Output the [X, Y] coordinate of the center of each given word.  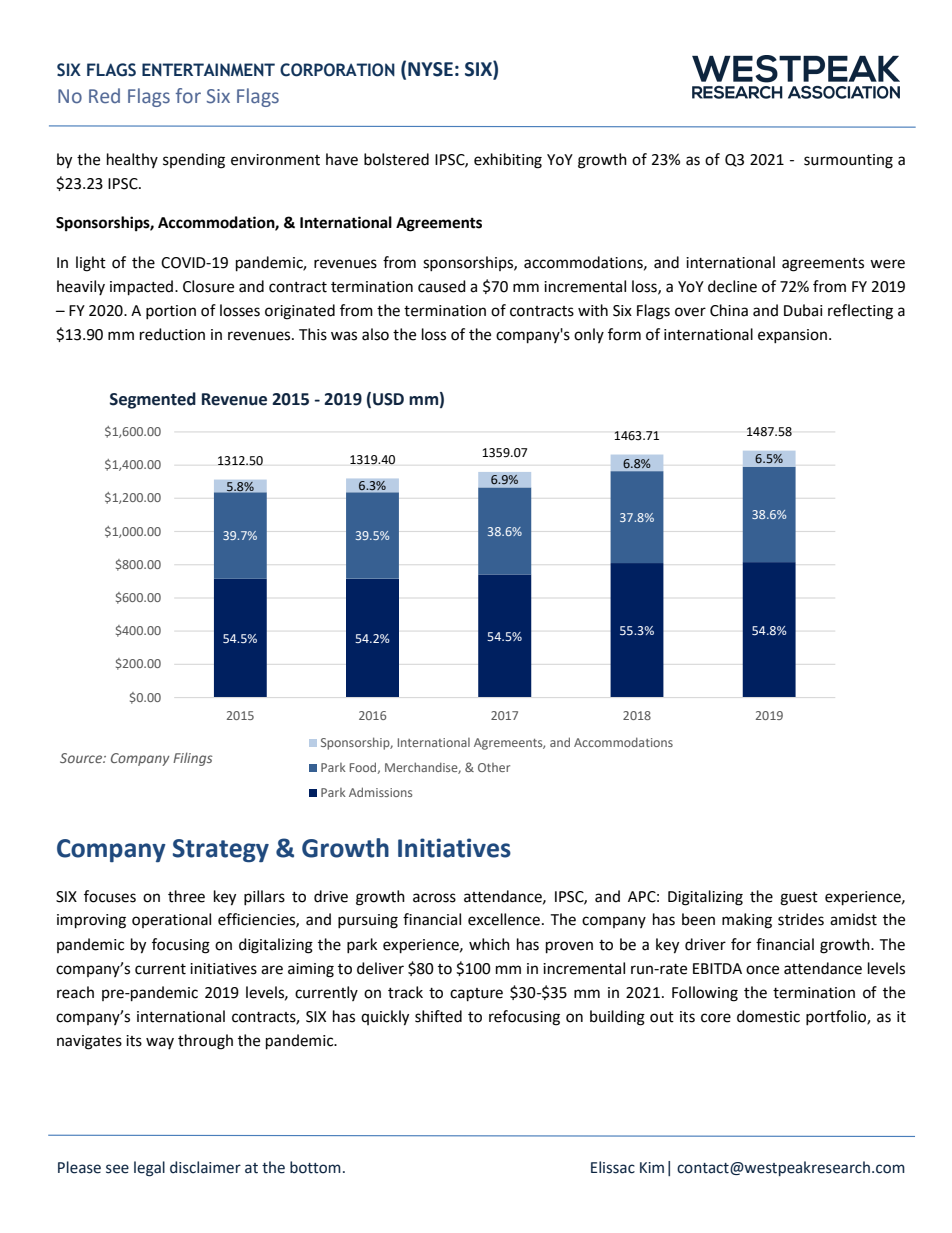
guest [799, 899]
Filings [193, 759]
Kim [652, 1167]
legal [149, 1169]
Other [494, 767]
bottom [315, 1167]
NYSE [430, 69]
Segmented [153, 400]
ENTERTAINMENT [208, 69]
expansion [794, 336]
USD [388, 399]
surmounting [848, 161]
